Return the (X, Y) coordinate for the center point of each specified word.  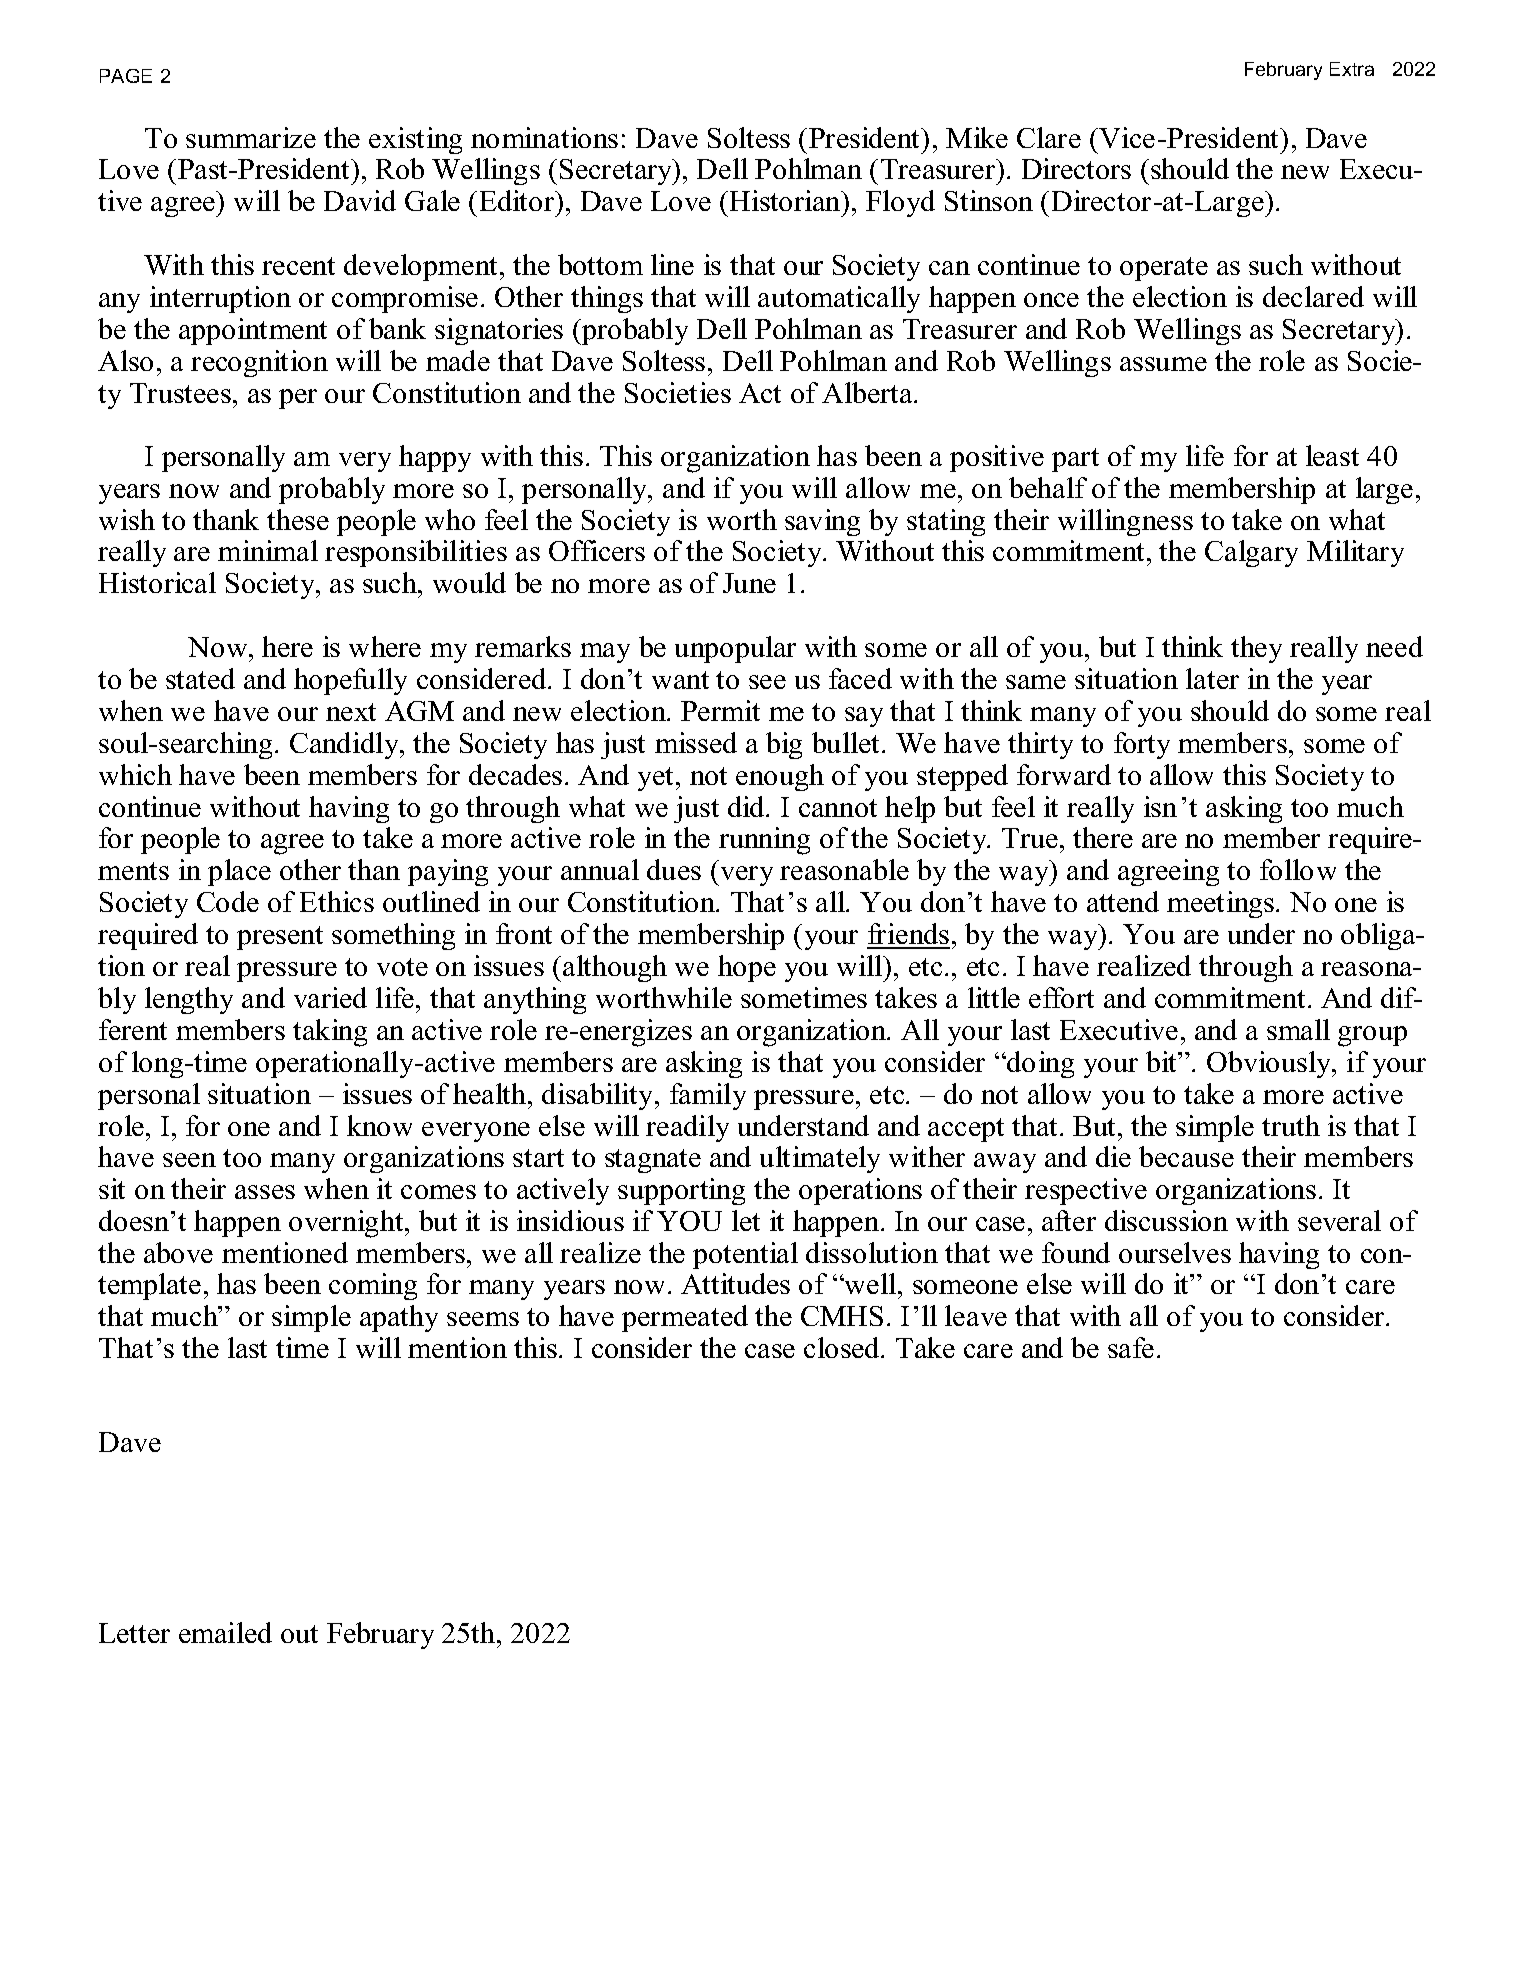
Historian (786, 200)
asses (265, 1192)
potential (745, 1255)
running (764, 841)
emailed (225, 1632)
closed (843, 1347)
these (298, 519)
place (239, 872)
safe (1131, 1347)
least (1332, 455)
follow (1298, 869)
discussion (1166, 1220)
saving (822, 522)
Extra (1352, 69)
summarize (251, 137)
